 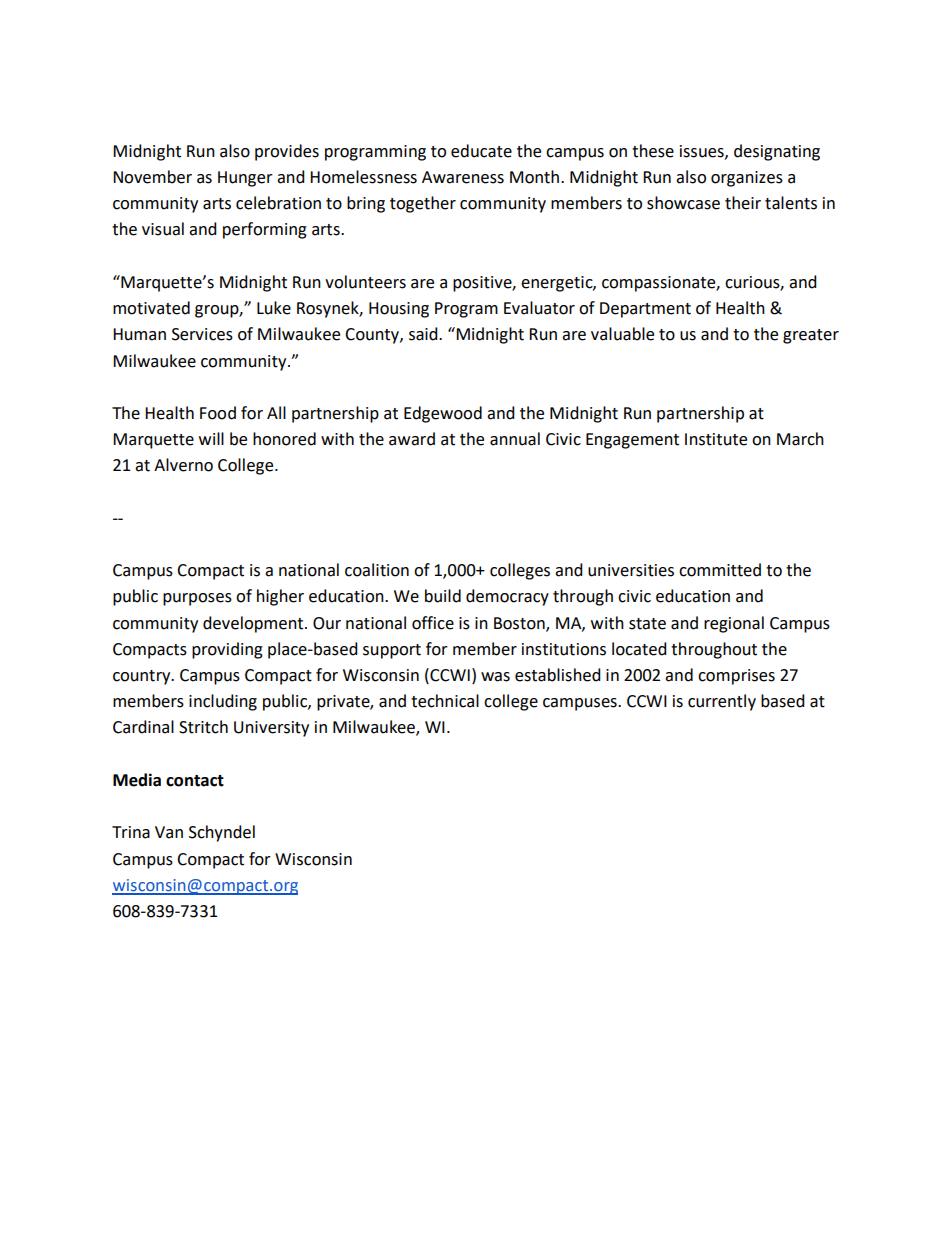 I want to click on annual, so click(x=515, y=439).
